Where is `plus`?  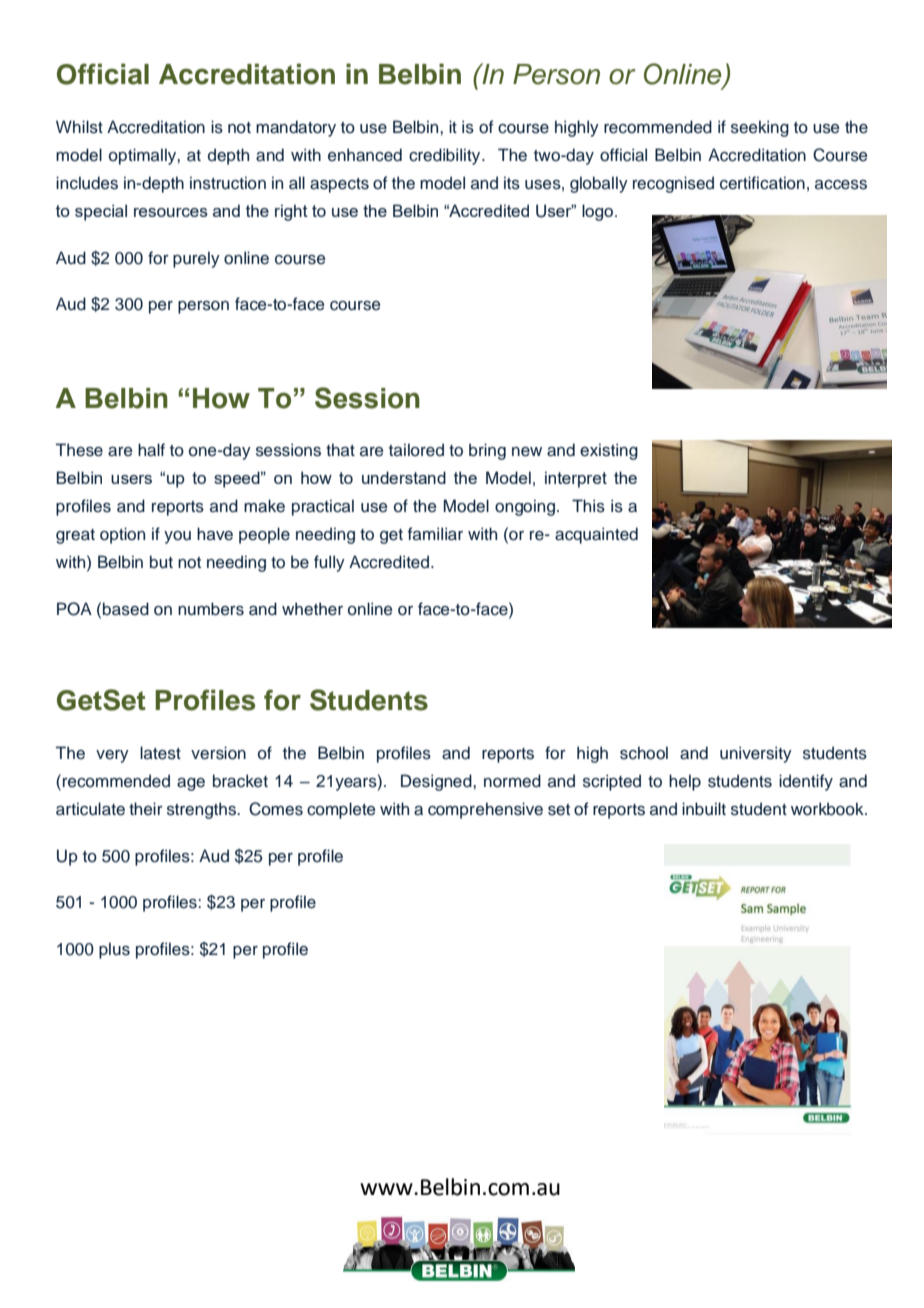 plus is located at coordinates (114, 950).
